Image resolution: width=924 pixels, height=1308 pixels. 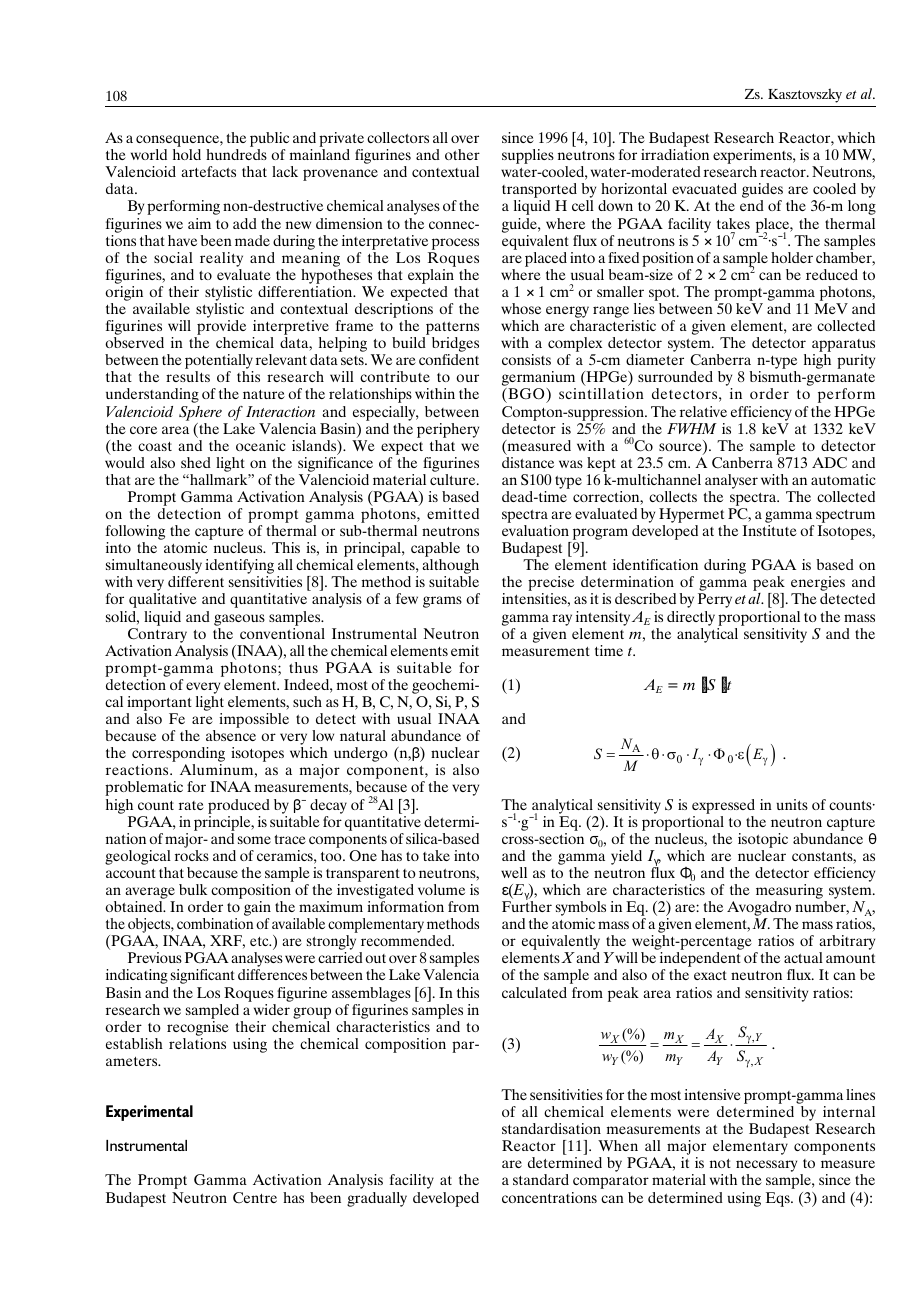 What do you see at coordinates (157, 635) in the page?
I see `Contrary` at bounding box center [157, 635].
